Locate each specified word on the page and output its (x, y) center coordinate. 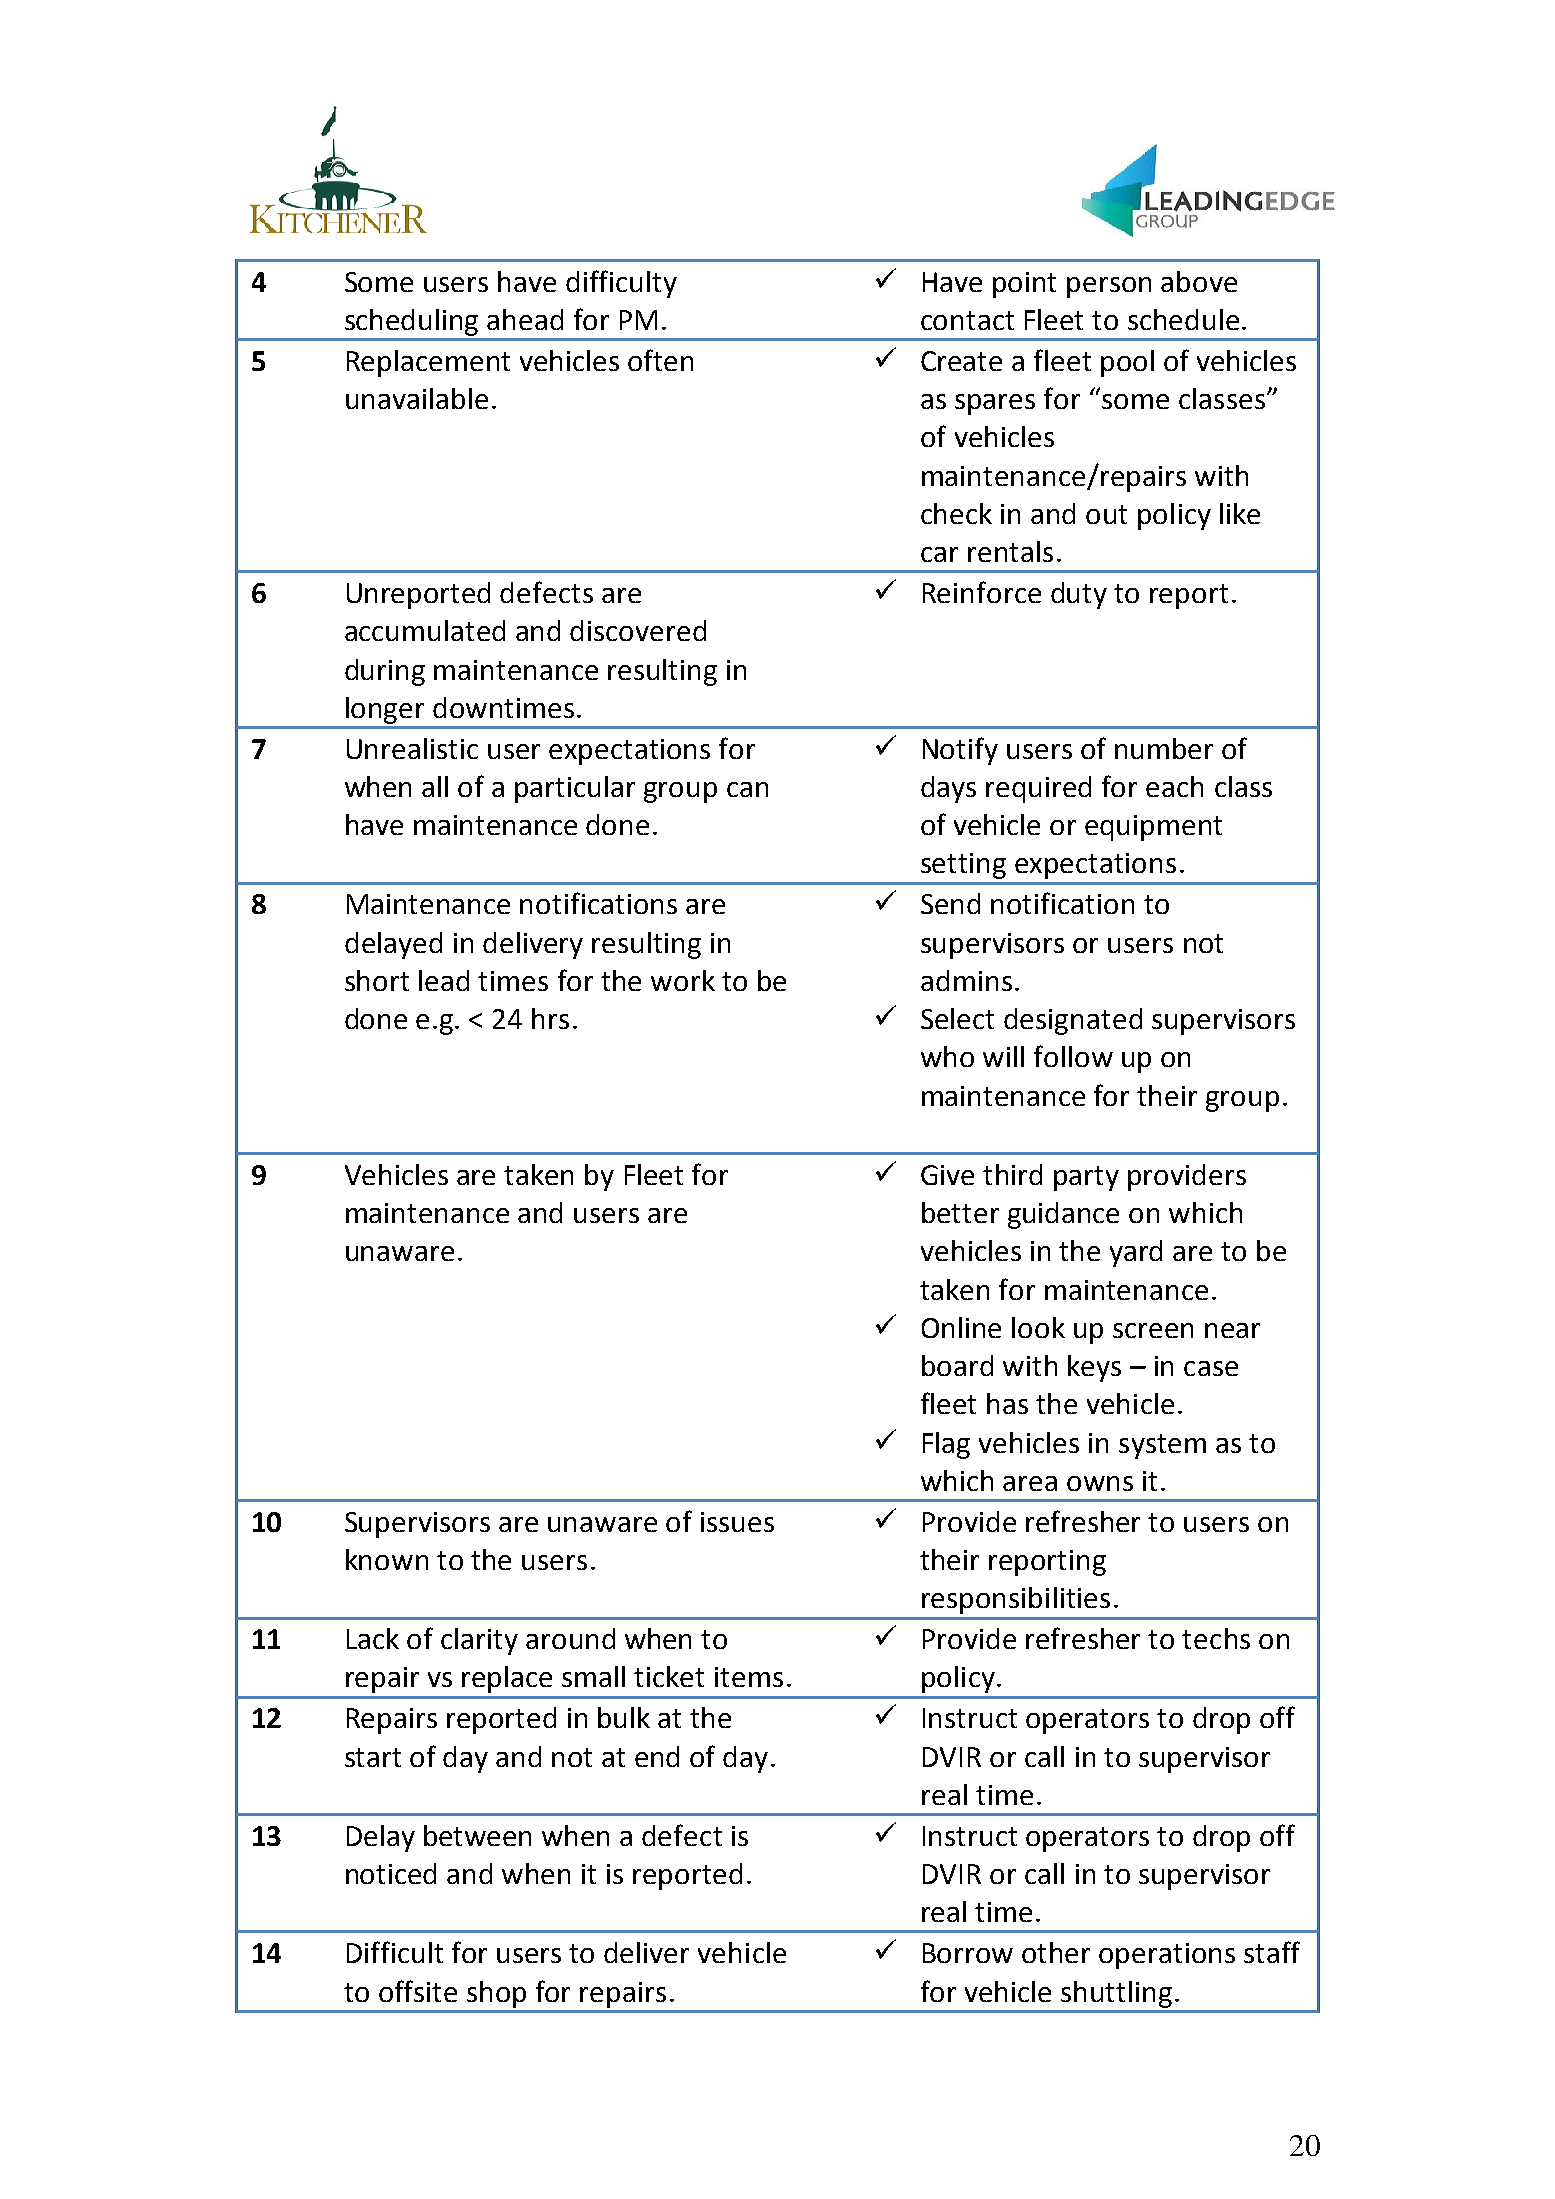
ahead (525, 319)
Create (961, 361)
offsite (418, 1991)
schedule (1183, 319)
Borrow (968, 1953)
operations (1167, 1956)
